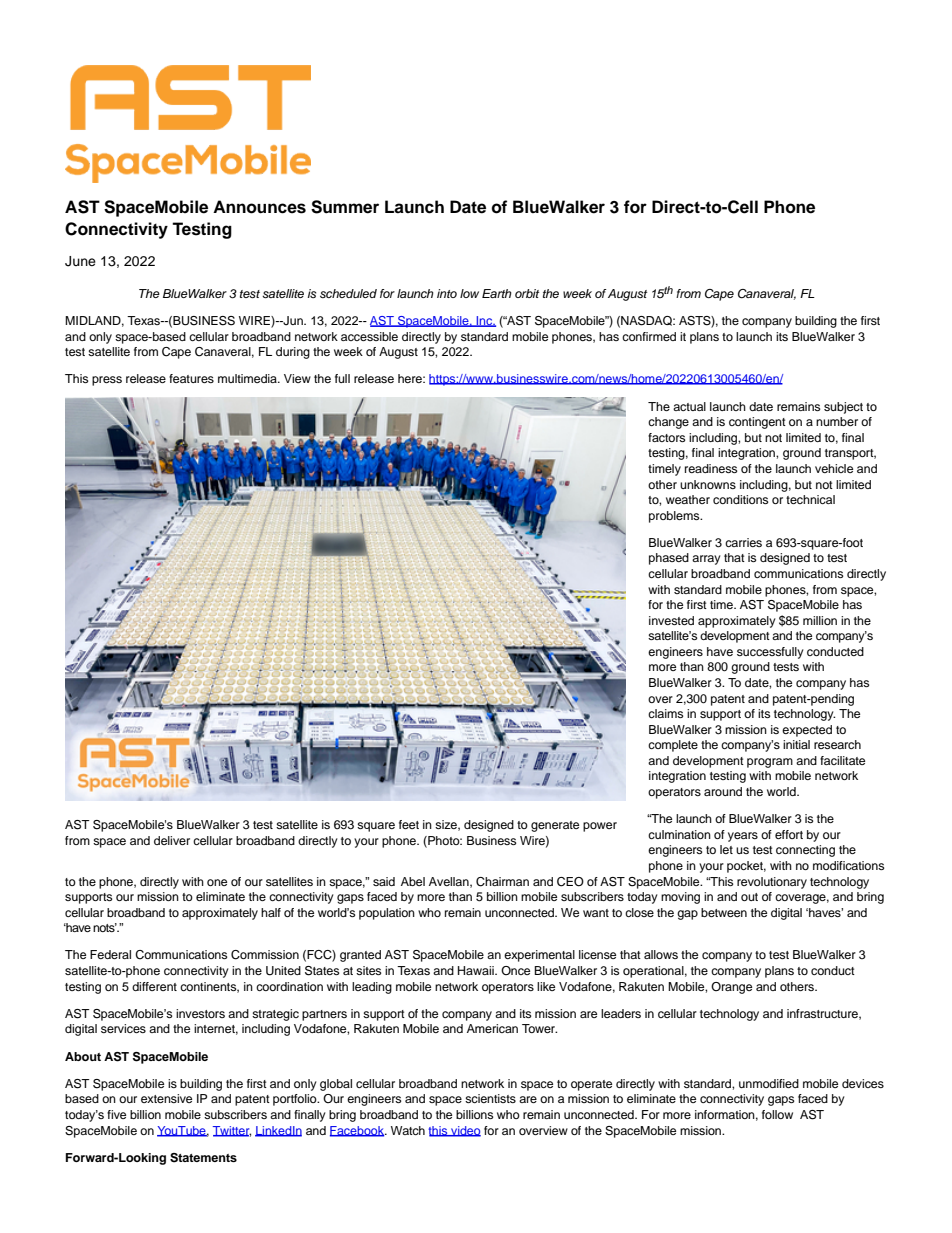 The image size is (952, 1233). Describe the element at coordinates (669, 559) in the screenshot. I see `phased` at that location.
